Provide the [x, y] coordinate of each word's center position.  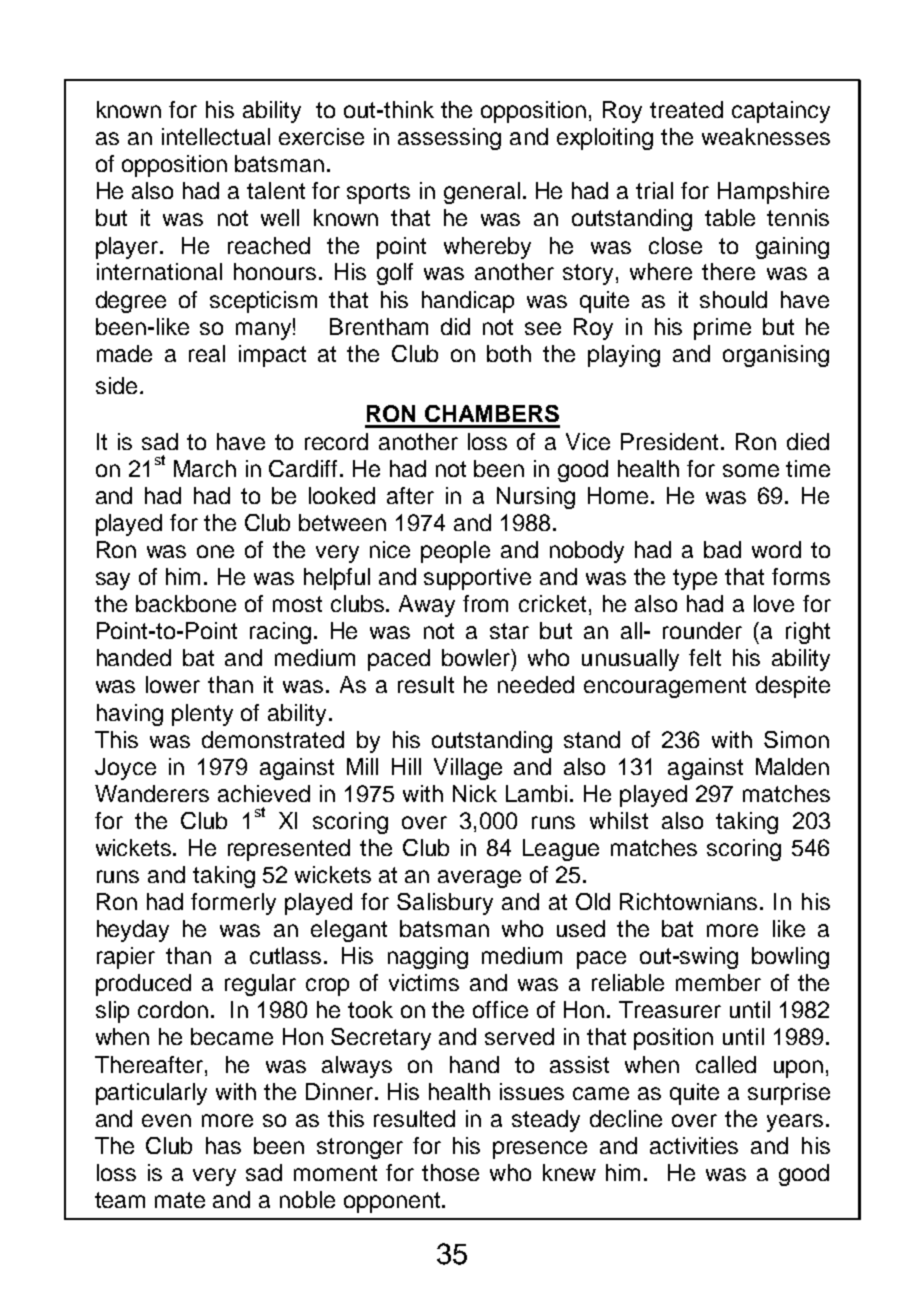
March [205, 468]
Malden [792, 766]
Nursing [536, 498]
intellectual [216, 136]
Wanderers [152, 793]
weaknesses [766, 136]
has [223, 1145]
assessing [449, 139]
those [450, 1172]
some [751, 470]
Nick [475, 793]
